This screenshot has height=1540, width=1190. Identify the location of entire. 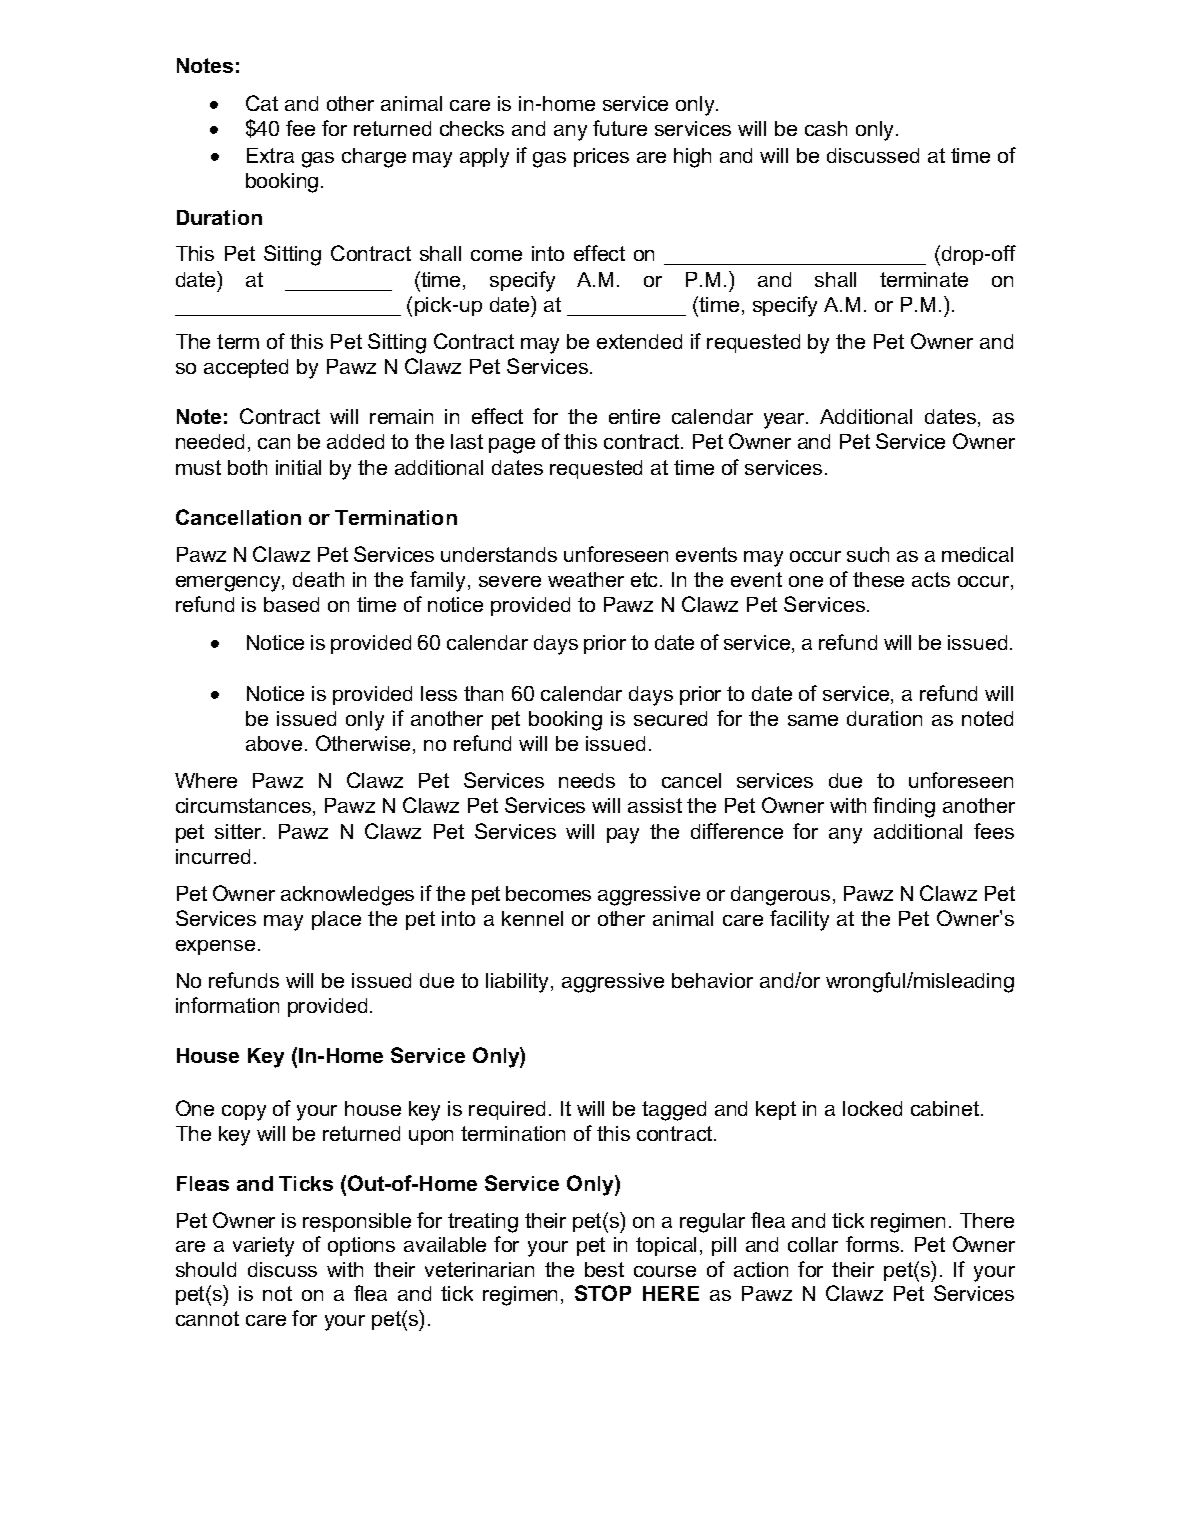
(634, 416).
